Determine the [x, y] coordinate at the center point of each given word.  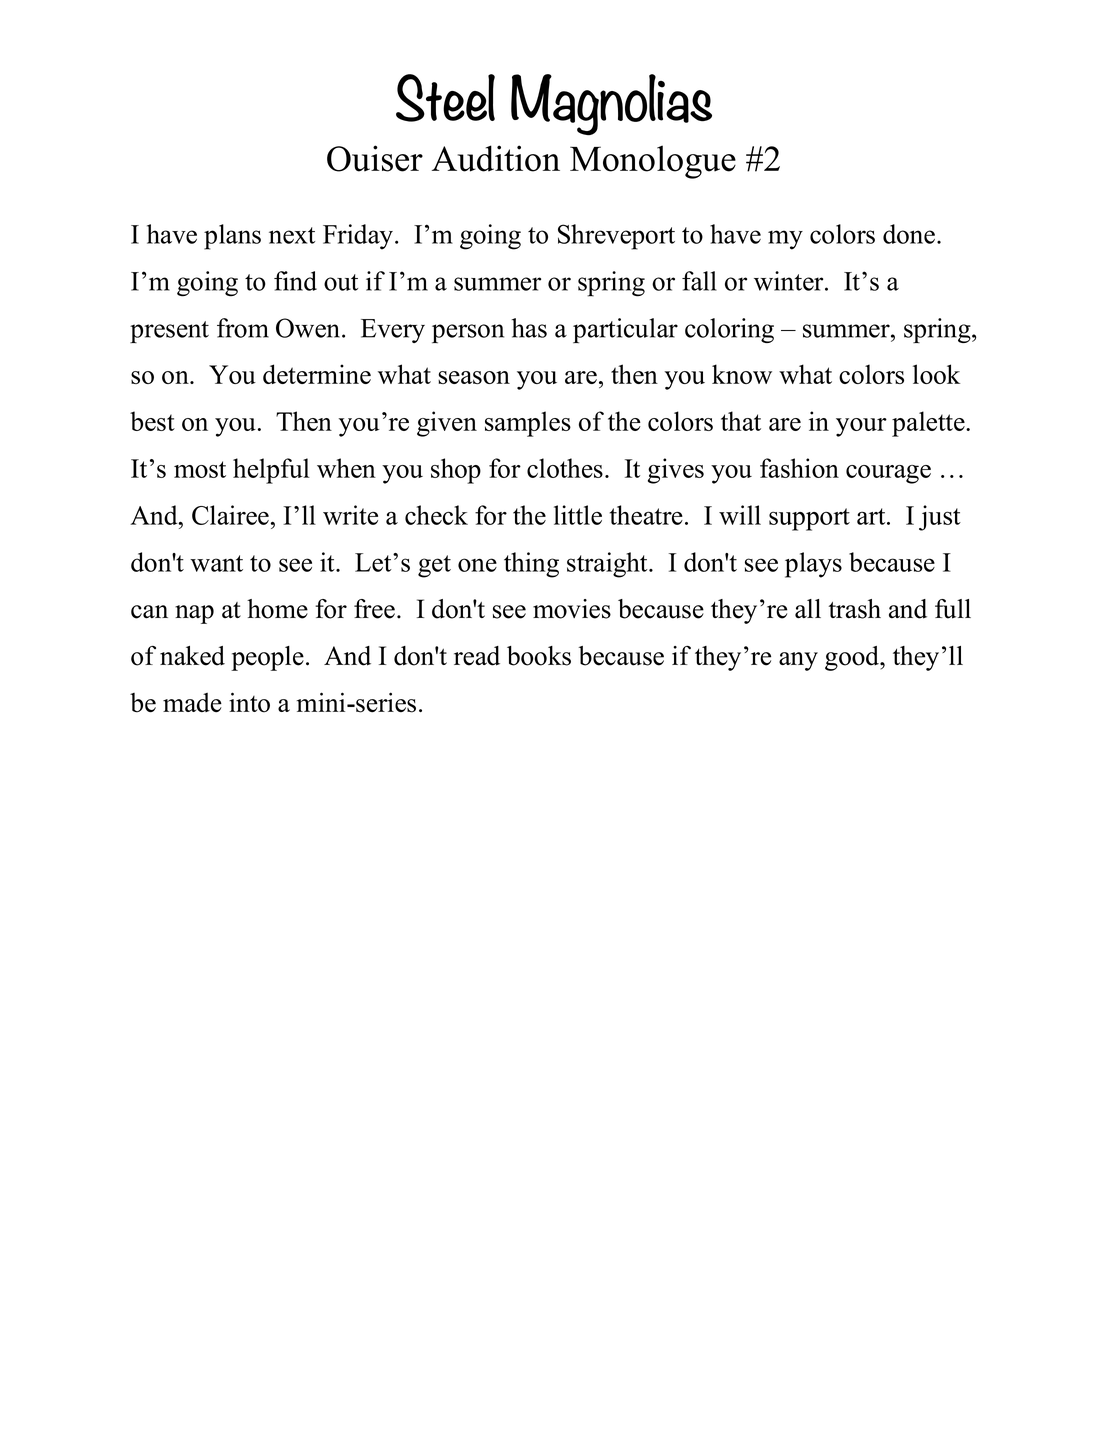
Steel [445, 98]
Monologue [653, 162]
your [861, 427]
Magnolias [611, 104]
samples [528, 424]
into [249, 702]
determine [317, 374]
